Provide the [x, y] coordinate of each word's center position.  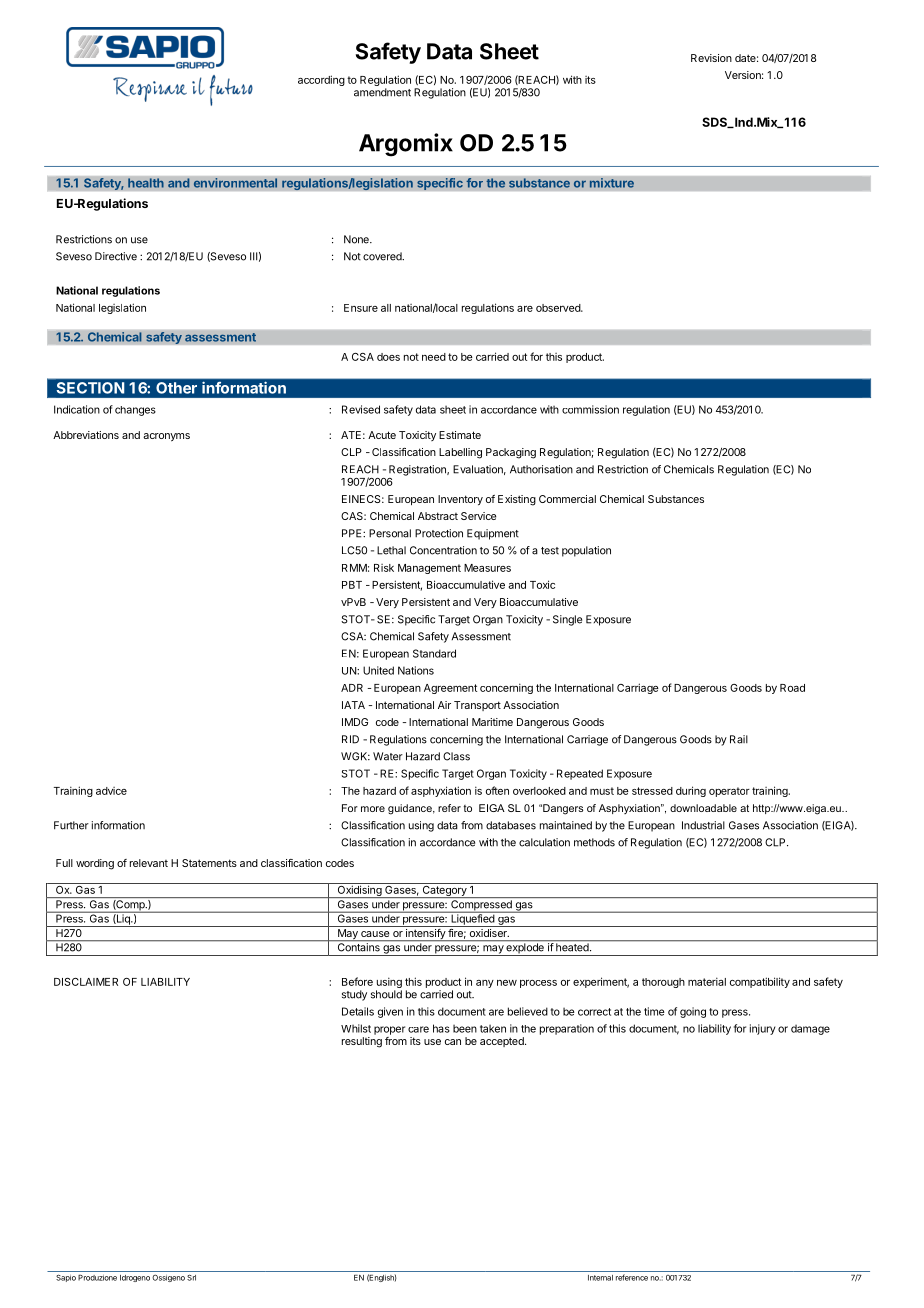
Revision [711, 58]
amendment [382, 92]
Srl [191, 1278]
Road [792, 688]
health [146, 183]
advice [111, 791]
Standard [434, 653]
